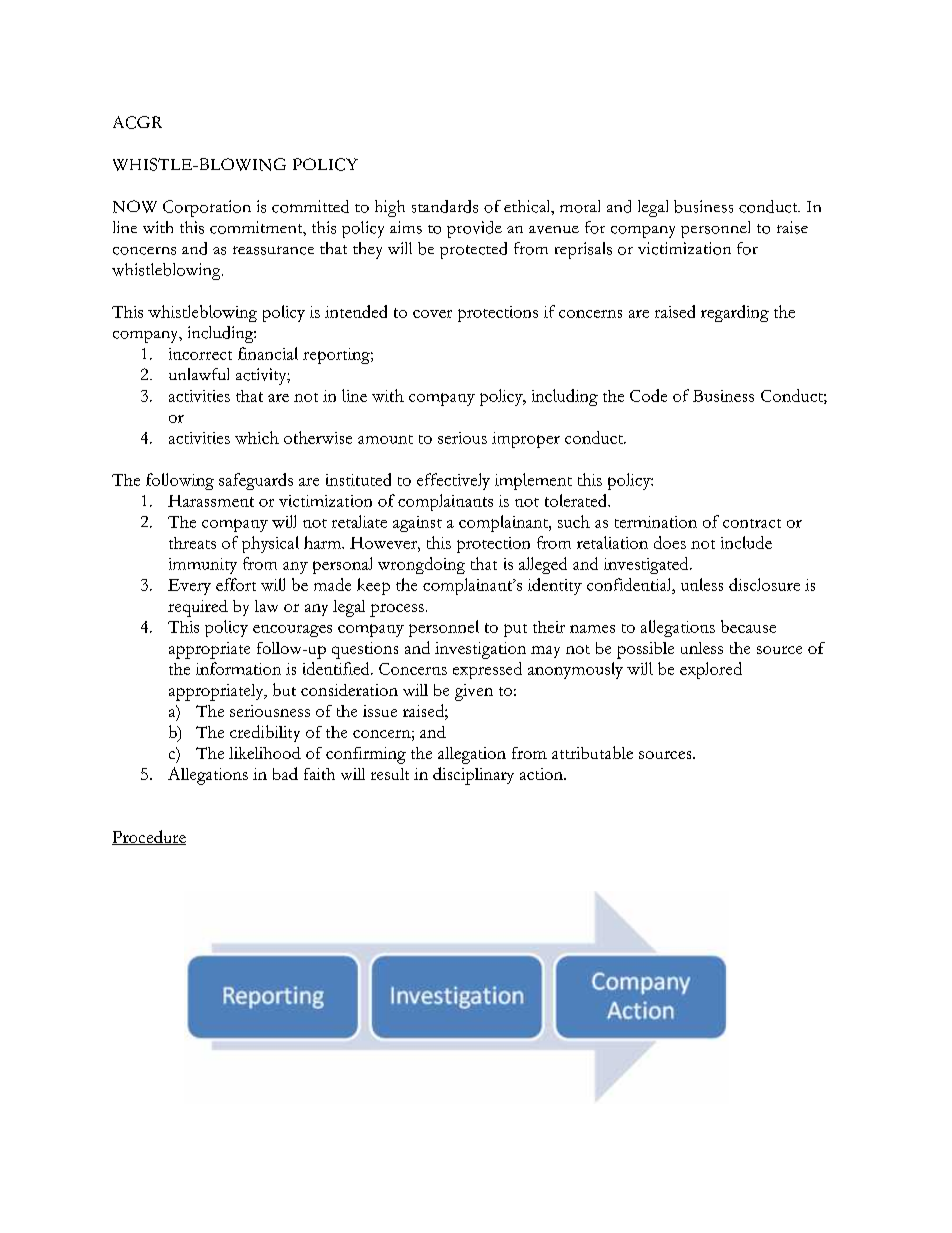  Describe the element at coordinates (149, 837) in the image. I see `Procedure` at that location.
